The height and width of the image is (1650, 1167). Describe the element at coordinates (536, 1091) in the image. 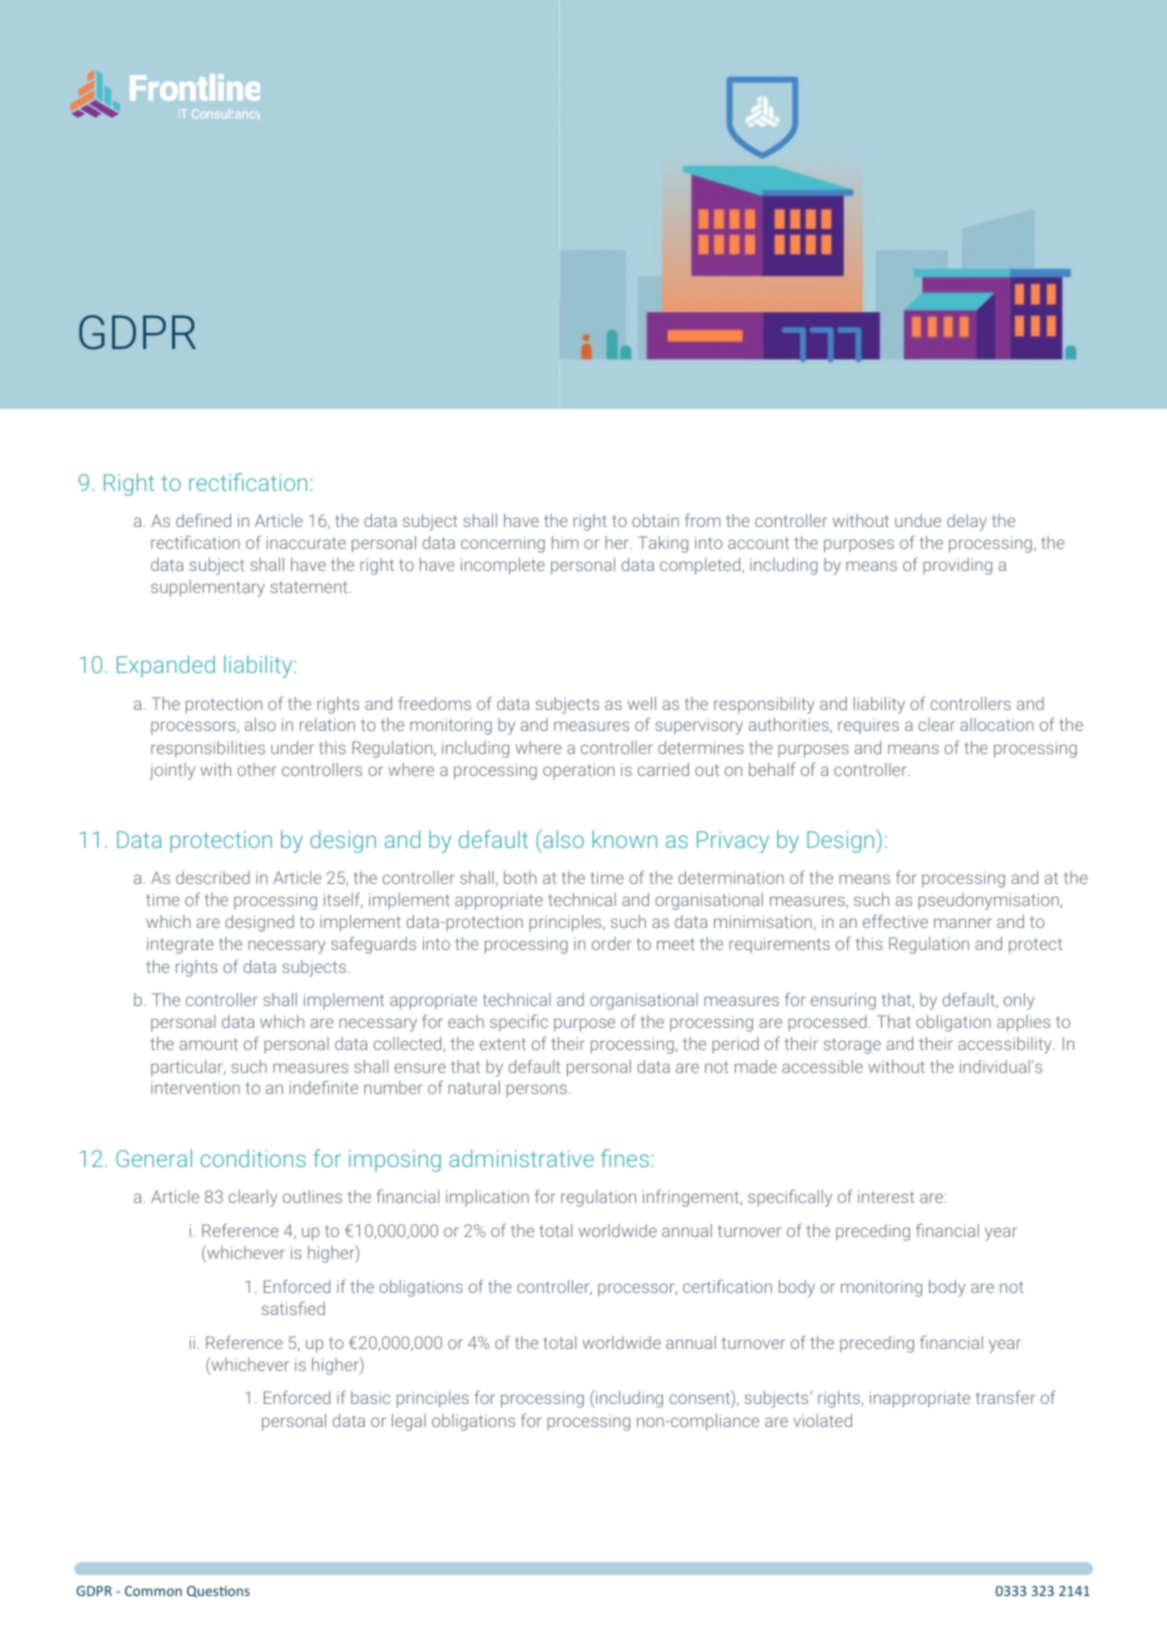

I see `persons` at that location.
